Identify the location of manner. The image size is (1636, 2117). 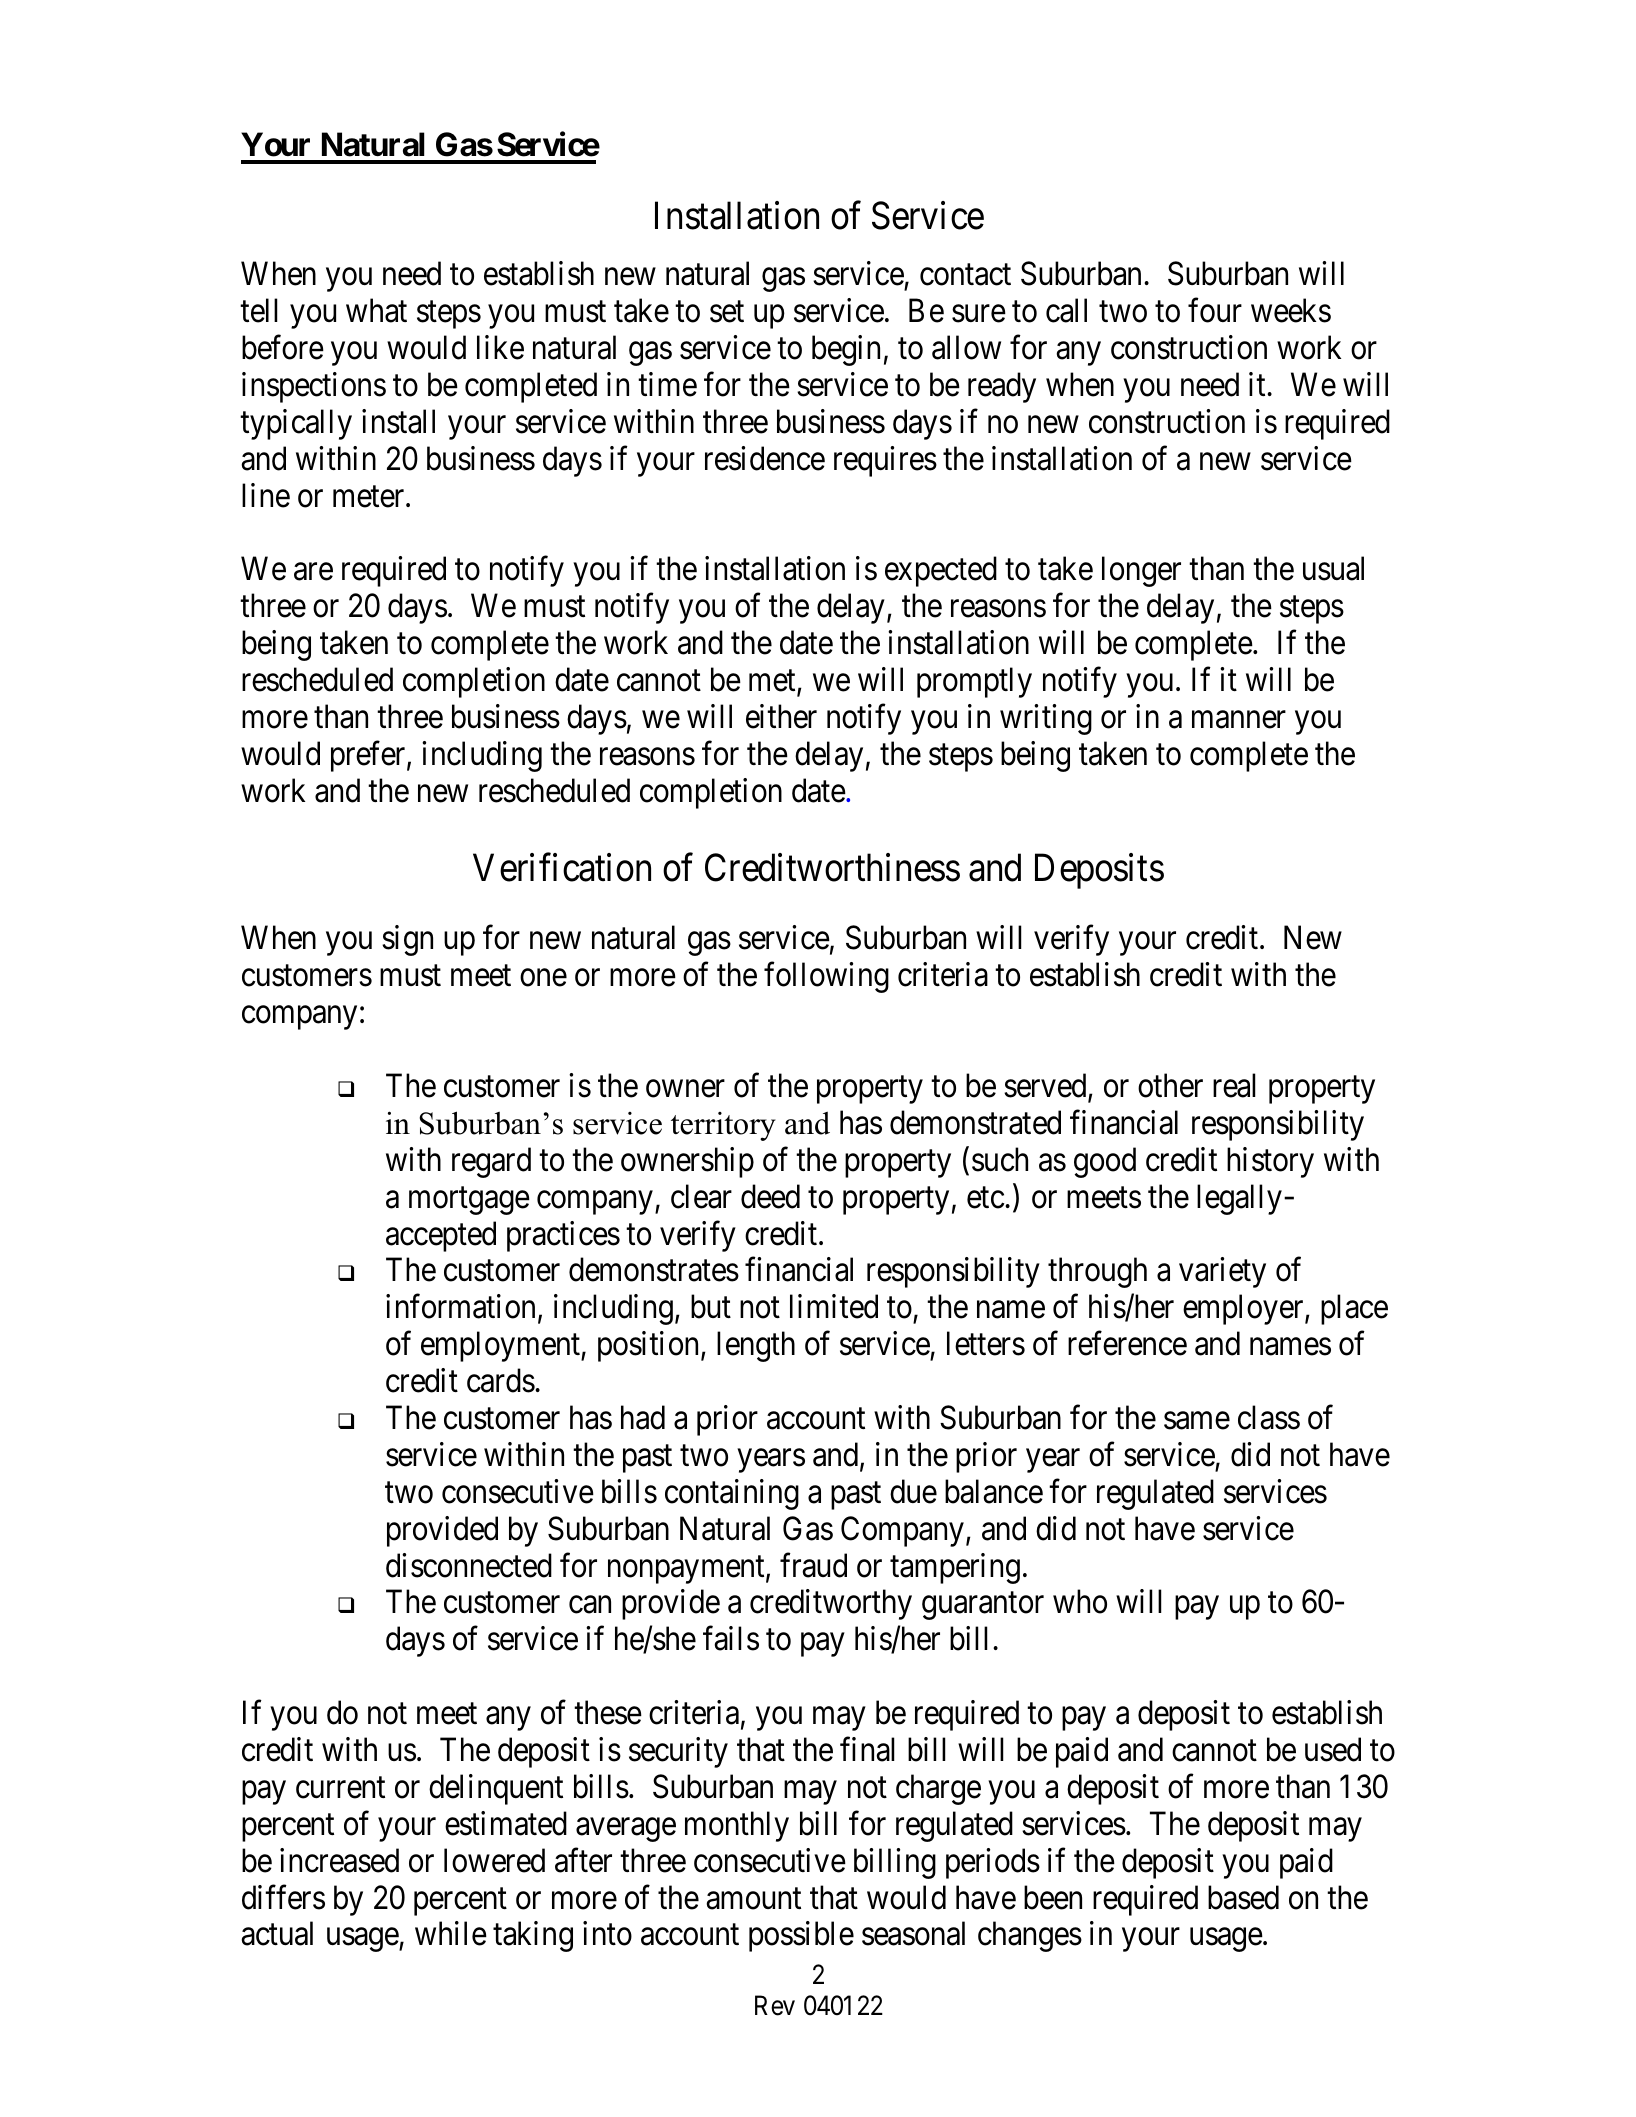
(1239, 720).
